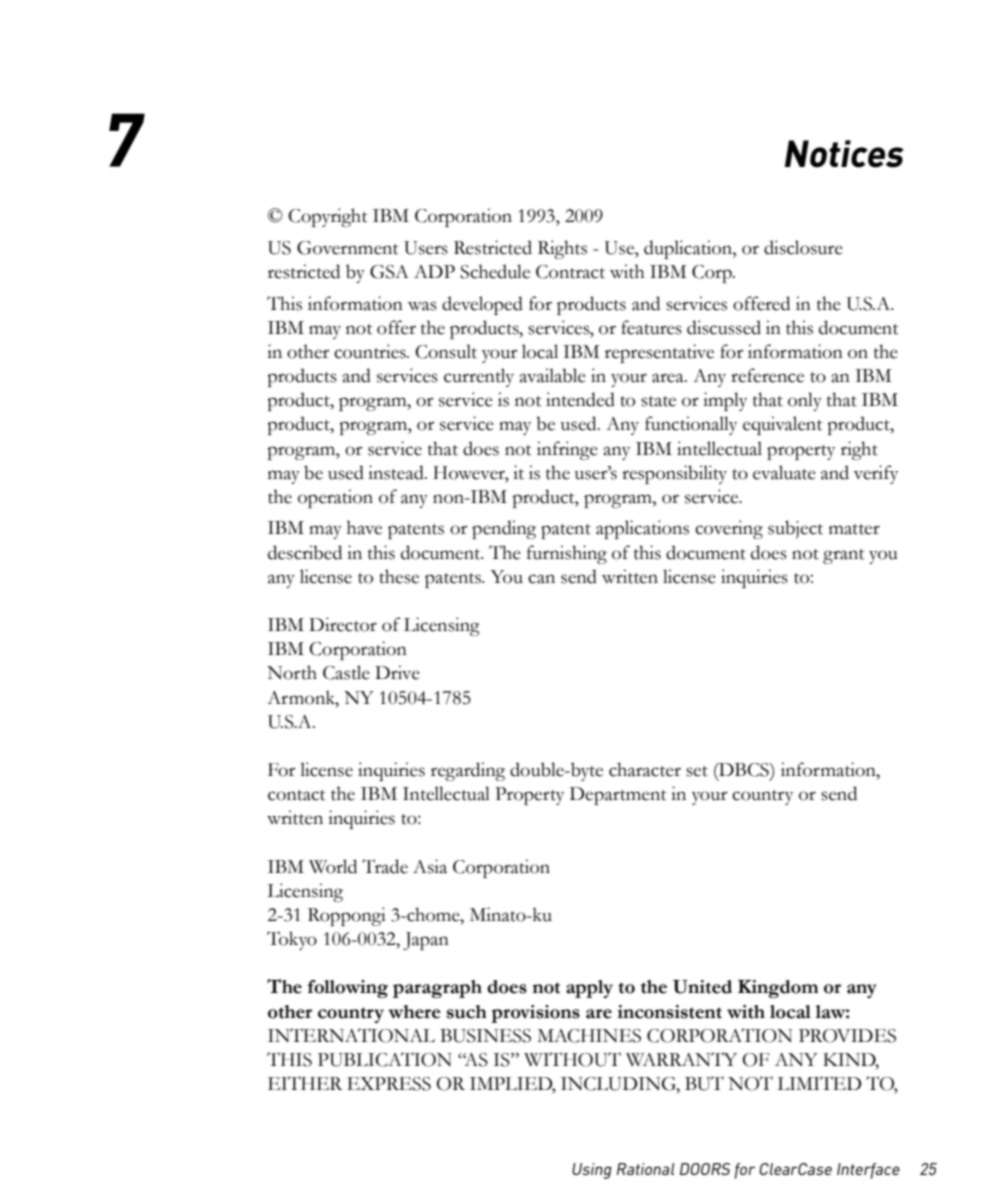  What do you see at coordinates (783, 425) in the screenshot?
I see `equivalent` at bounding box center [783, 425].
